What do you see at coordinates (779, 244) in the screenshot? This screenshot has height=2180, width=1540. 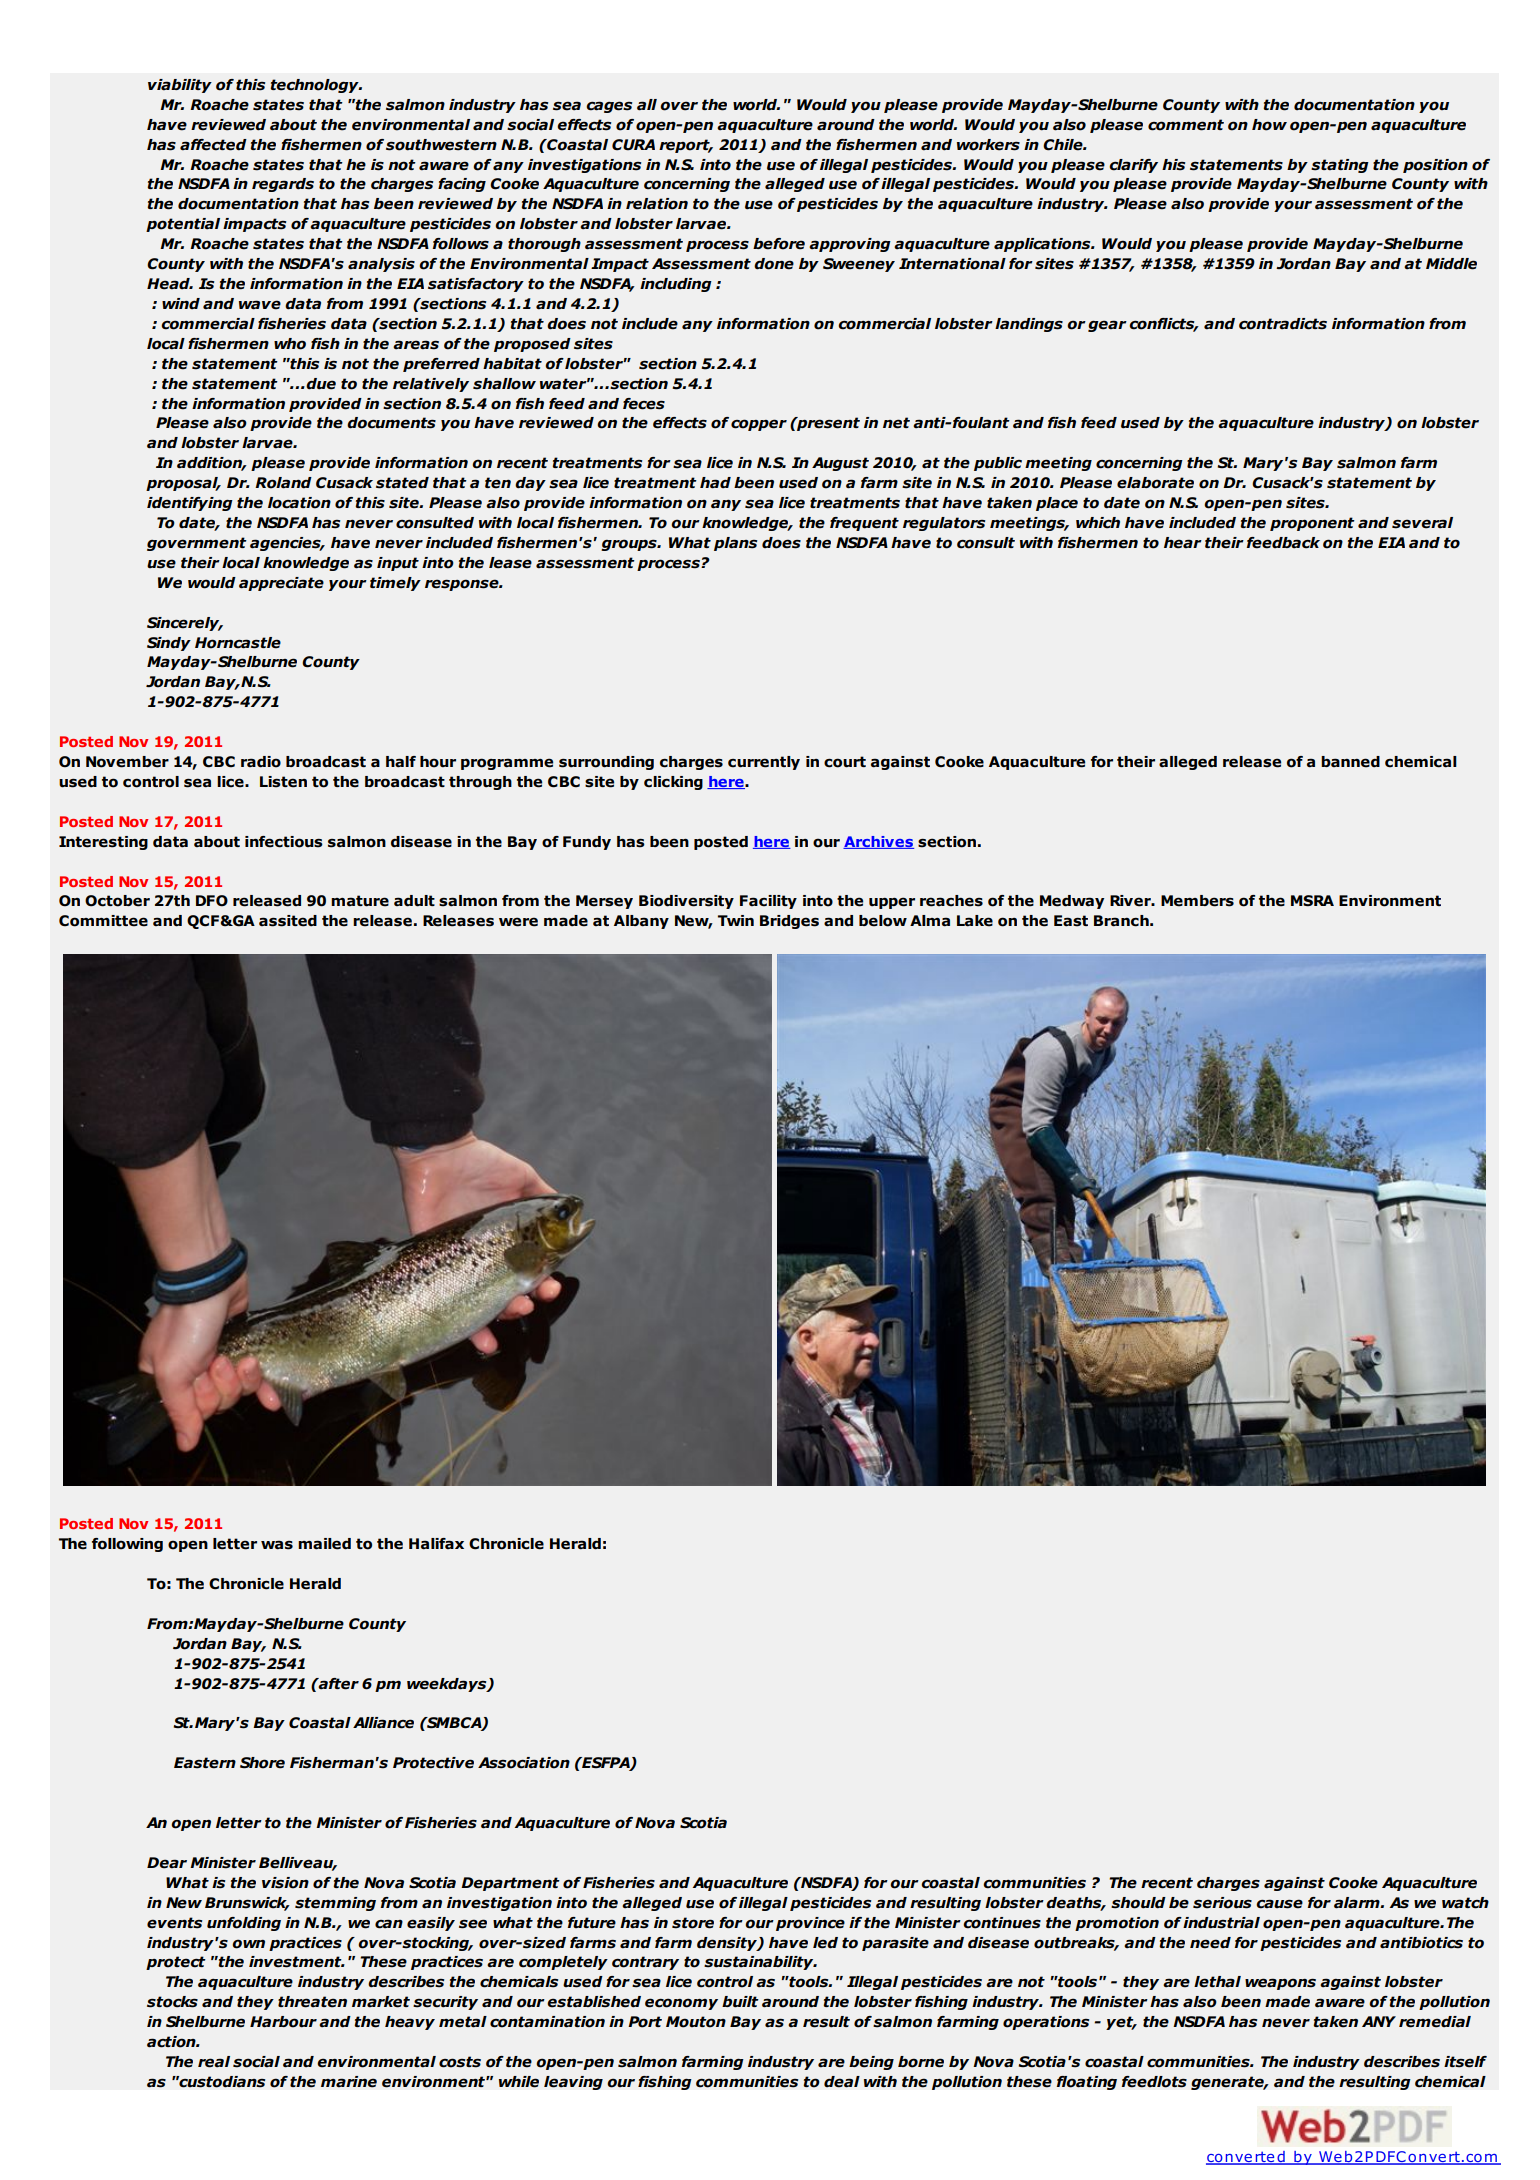 I see `before` at bounding box center [779, 244].
